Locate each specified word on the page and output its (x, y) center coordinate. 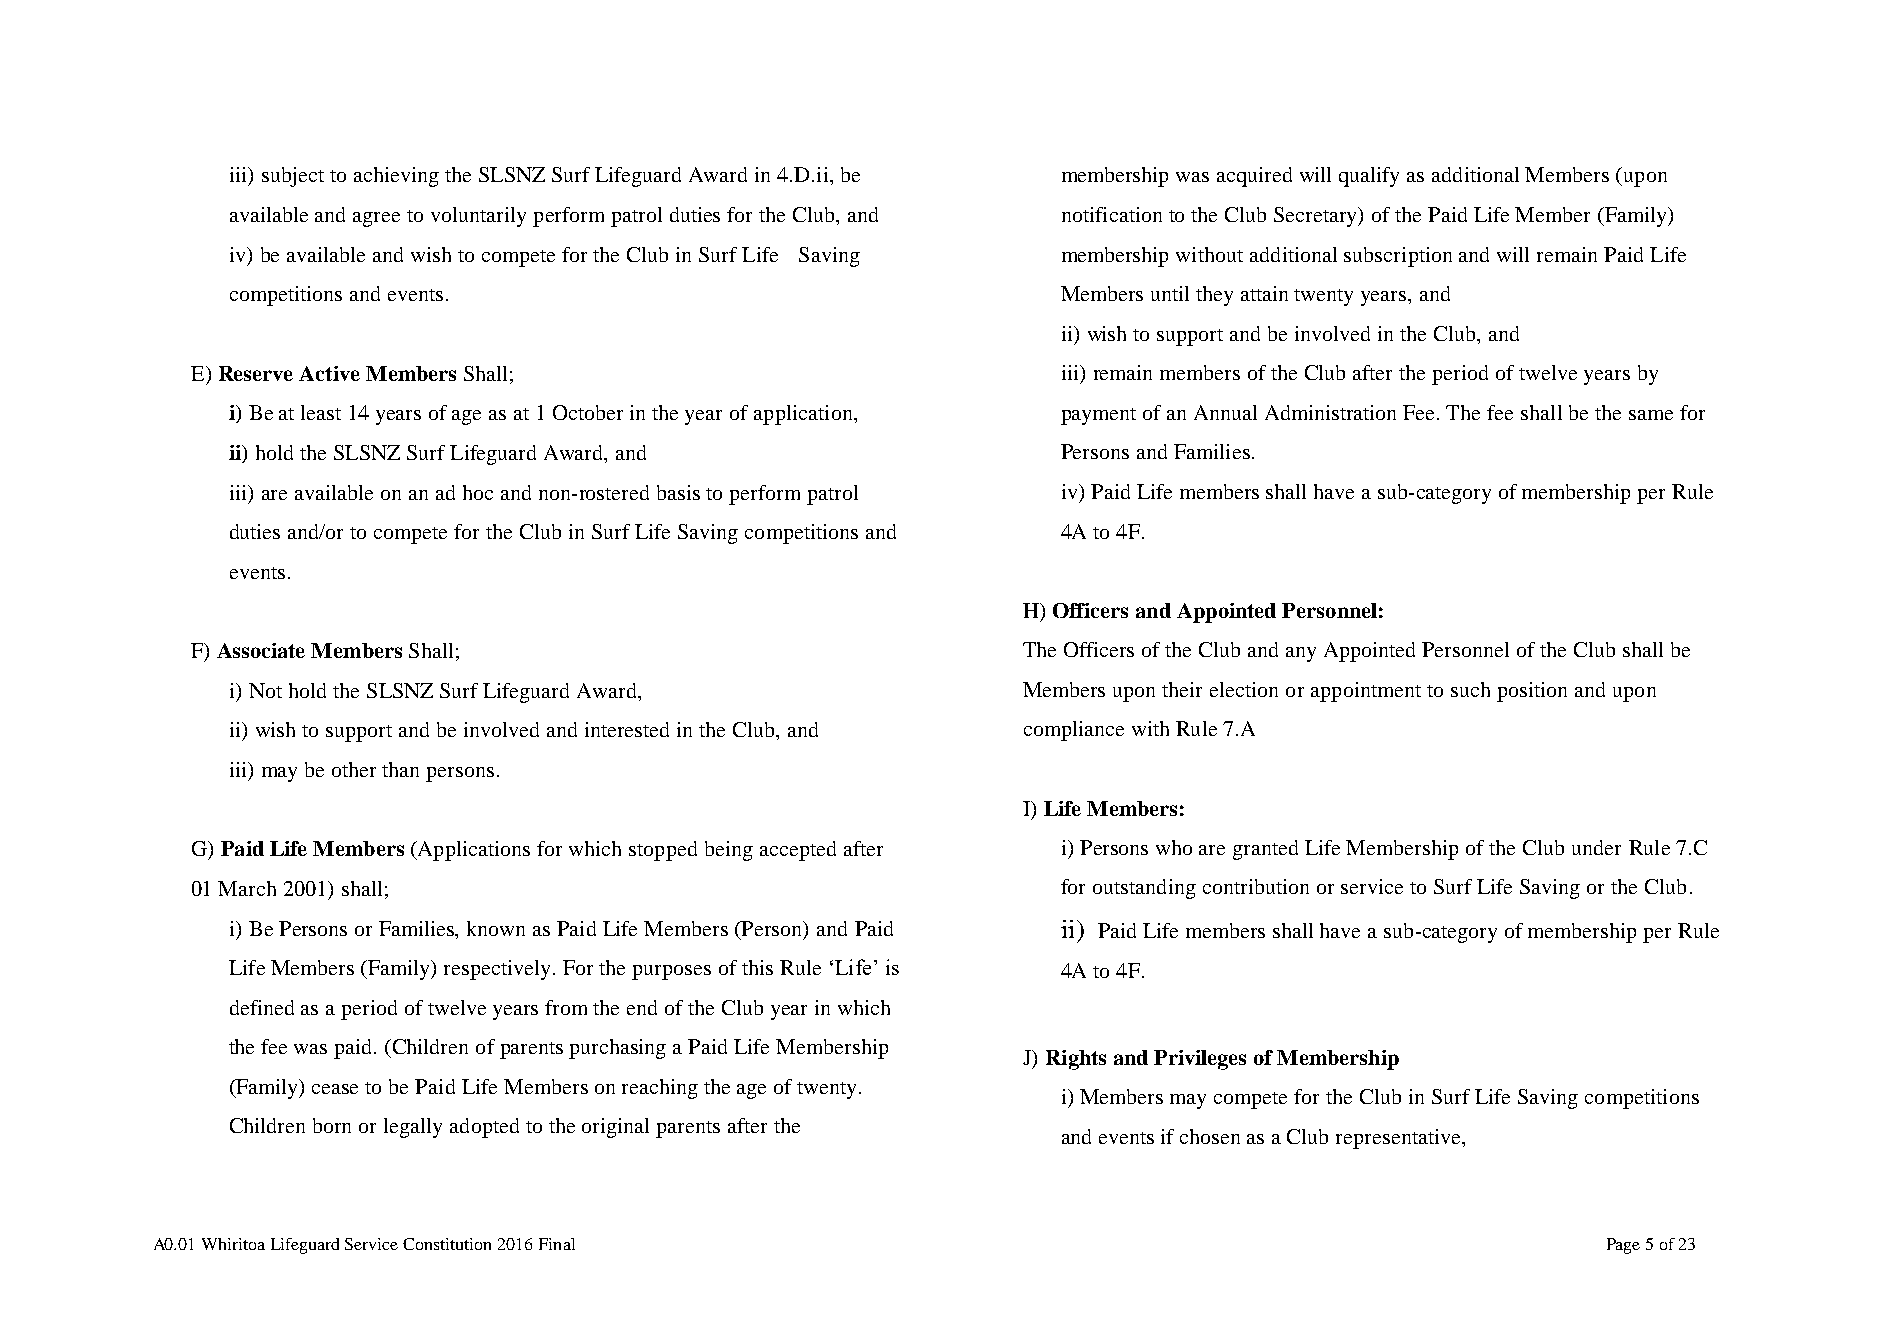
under (1596, 847)
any (1301, 654)
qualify (1369, 177)
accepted (798, 851)
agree (376, 219)
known (496, 928)
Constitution (447, 1244)
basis (678, 492)
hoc (478, 492)
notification (1112, 214)
